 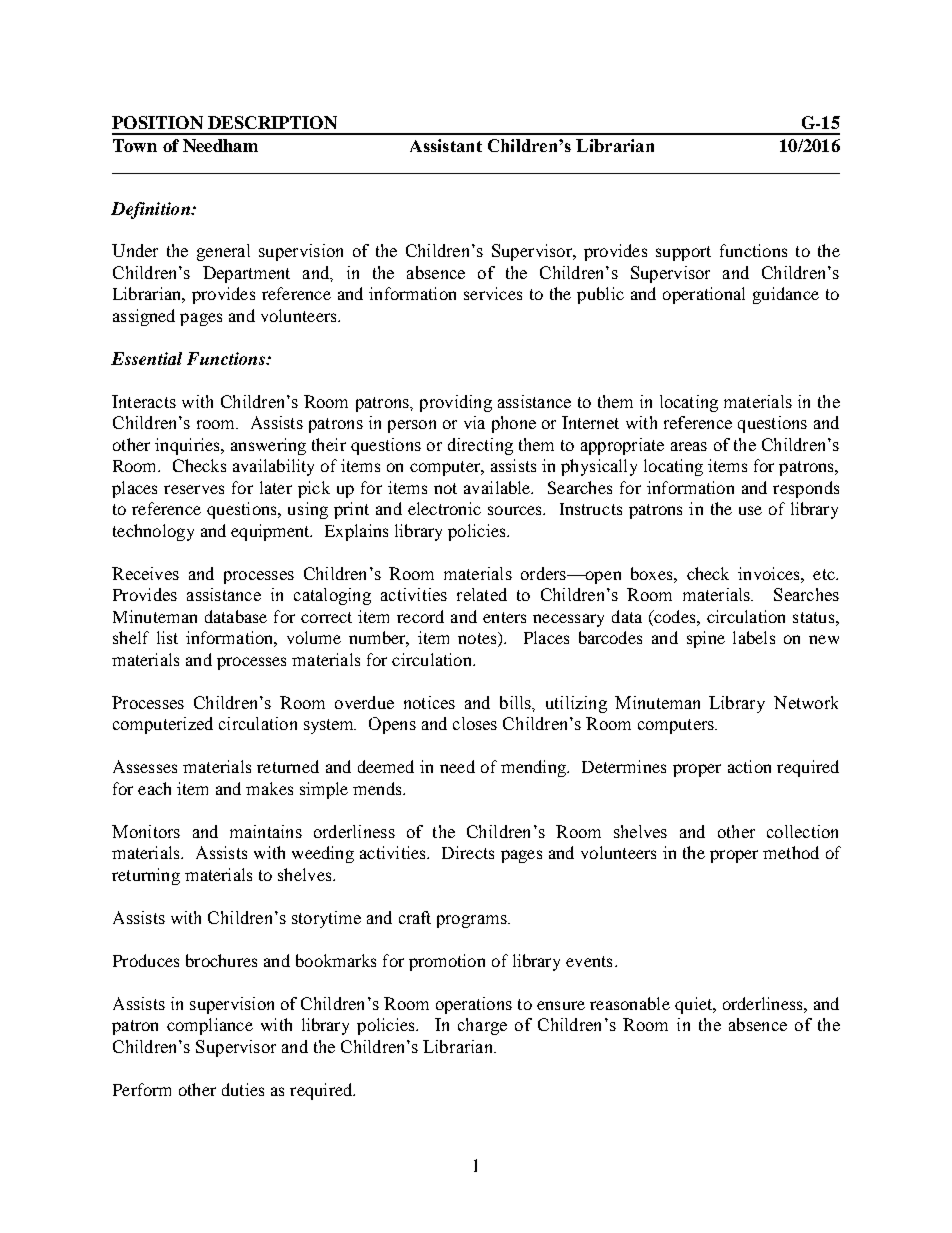 I want to click on charge, so click(x=482, y=1026).
